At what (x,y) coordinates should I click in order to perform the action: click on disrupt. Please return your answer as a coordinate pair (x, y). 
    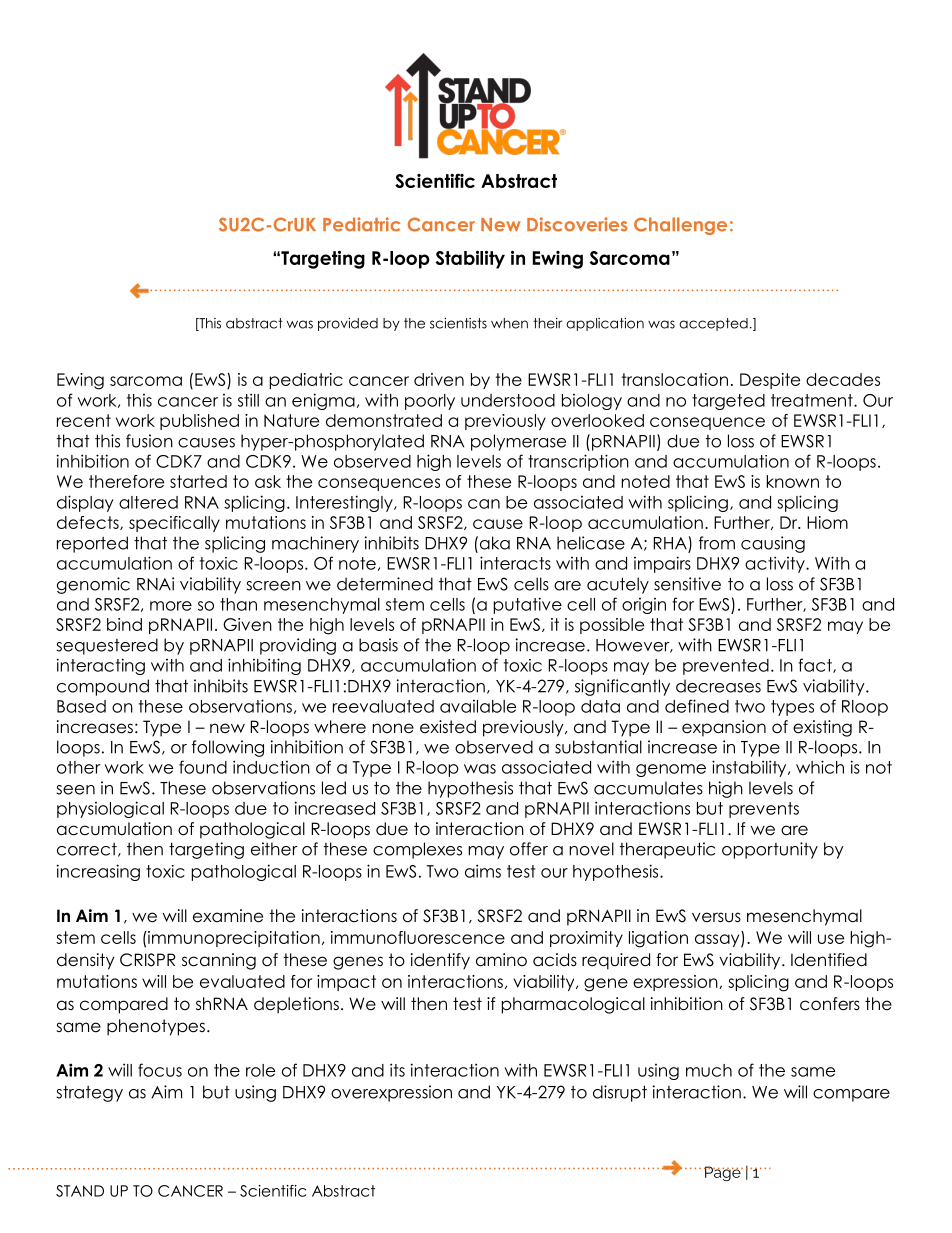
    Looking at the image, I should click on (620, 1093).
